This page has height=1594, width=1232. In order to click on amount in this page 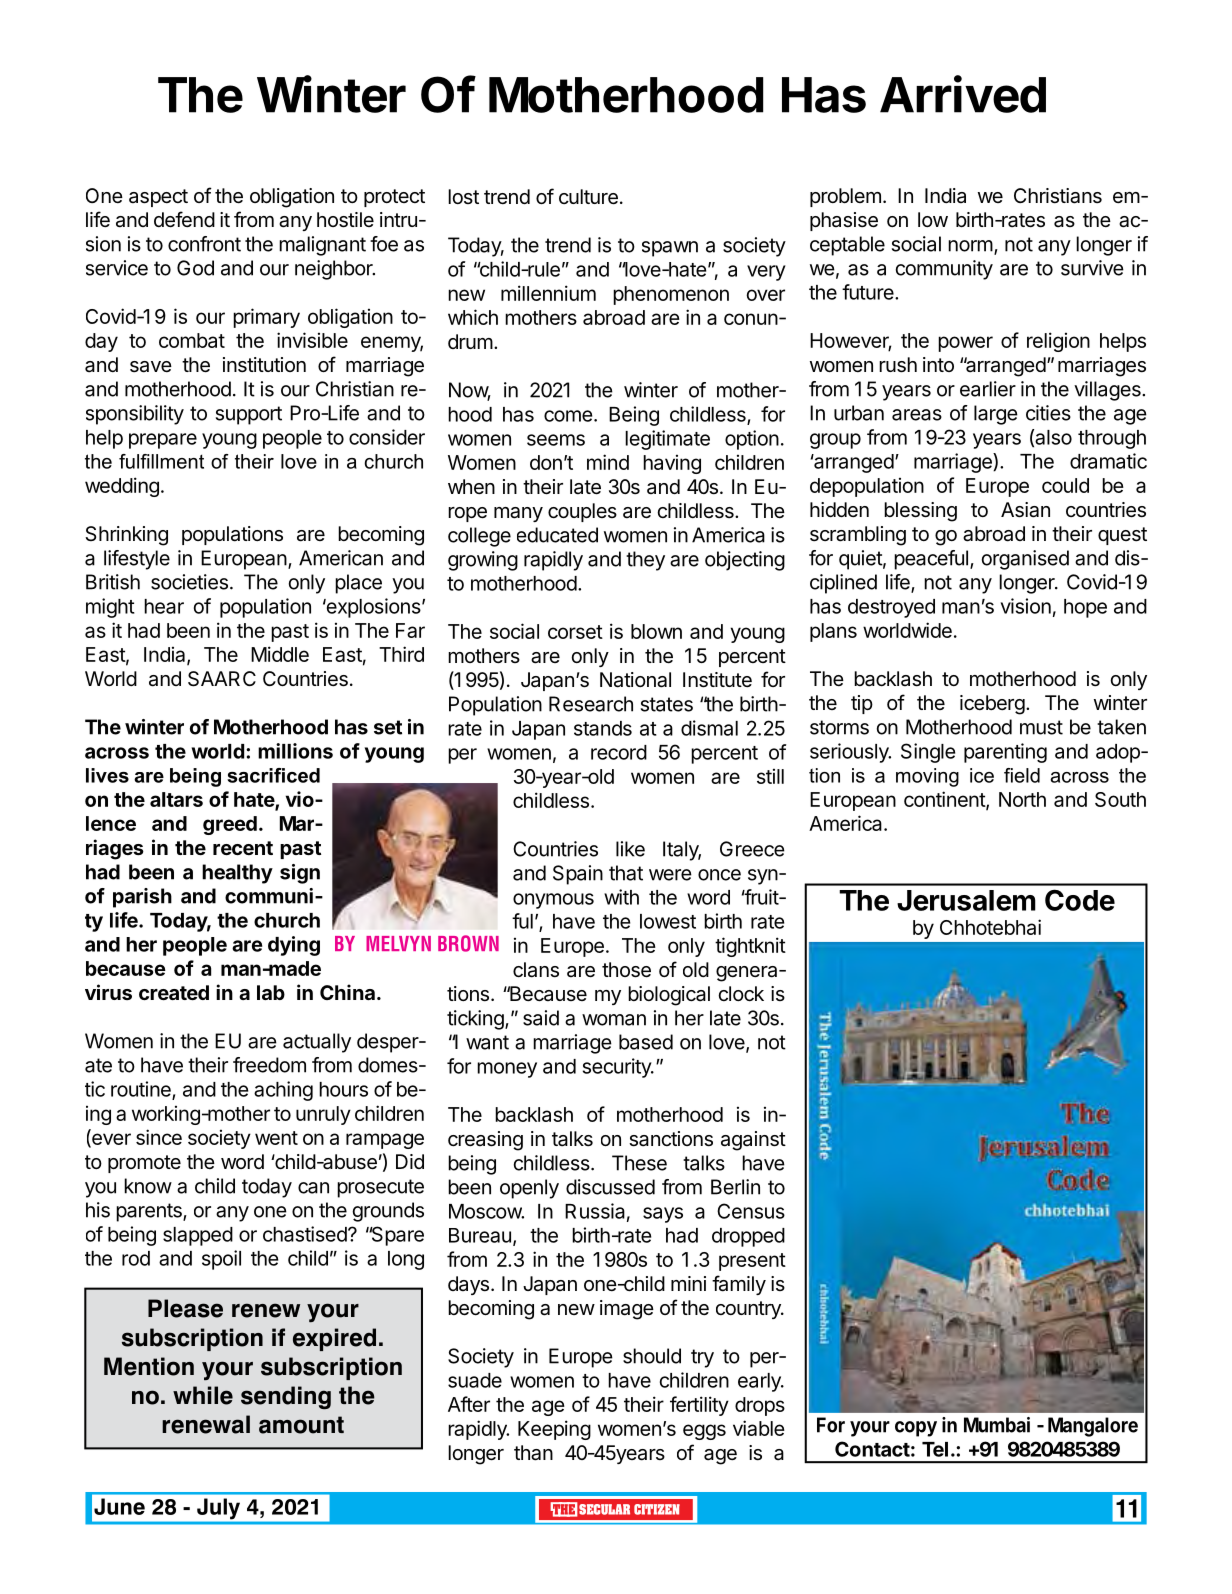, I will do `click(301, 1425)`.
